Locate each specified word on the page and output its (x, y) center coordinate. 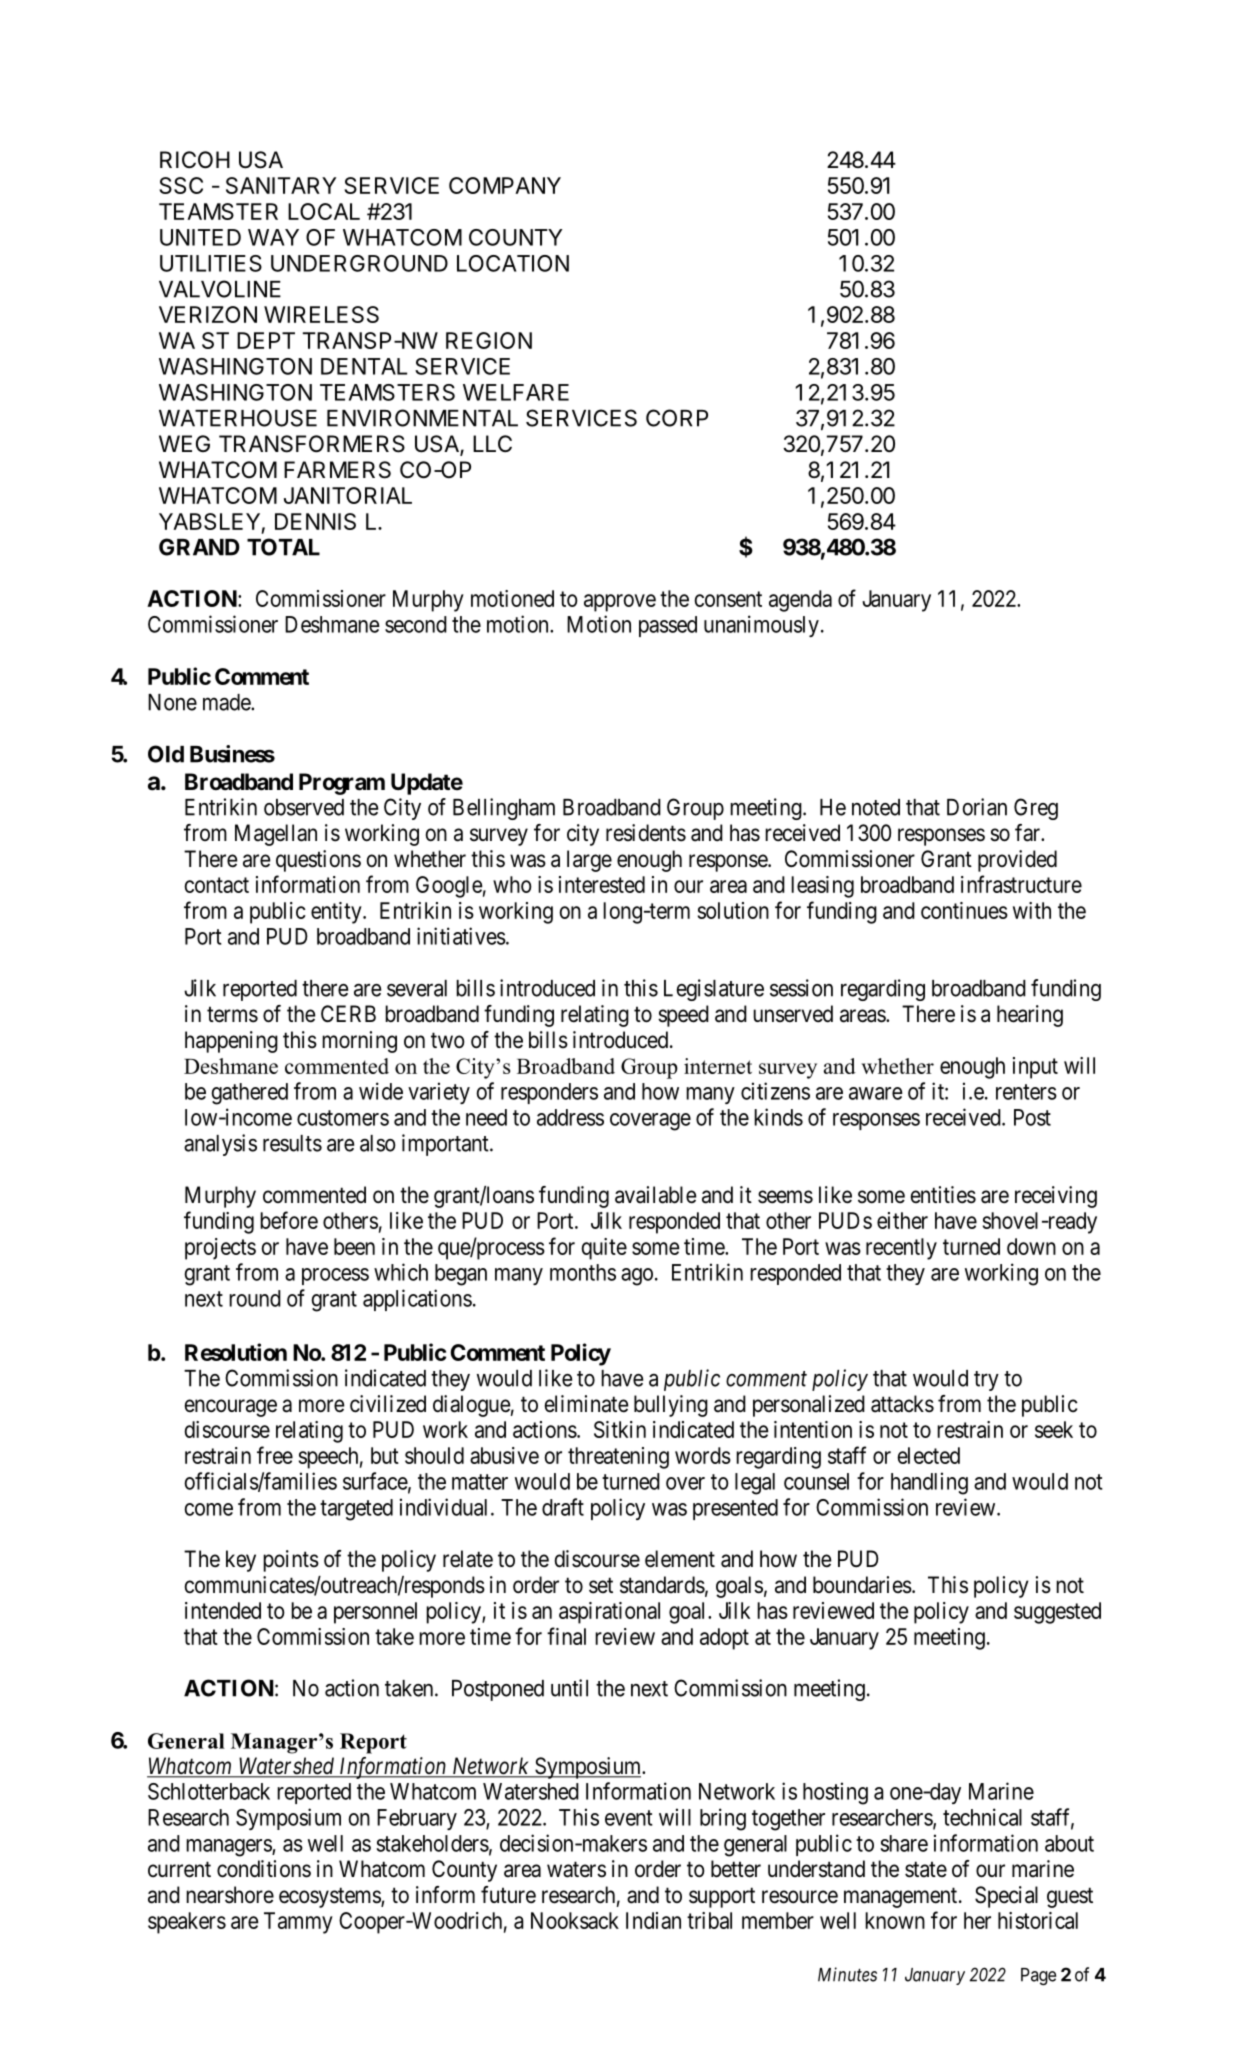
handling (929, 1483)
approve (620, 603)
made (227, 702)
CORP (677, 418)
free (275, 1455)
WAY (273, 237)
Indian (653, 1920)
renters (1026, 1092)
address (570, 1117)
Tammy (298, 1923)
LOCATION (513, 263)
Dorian (977, 807)
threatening (618, 1458)
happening (231, 1042)
